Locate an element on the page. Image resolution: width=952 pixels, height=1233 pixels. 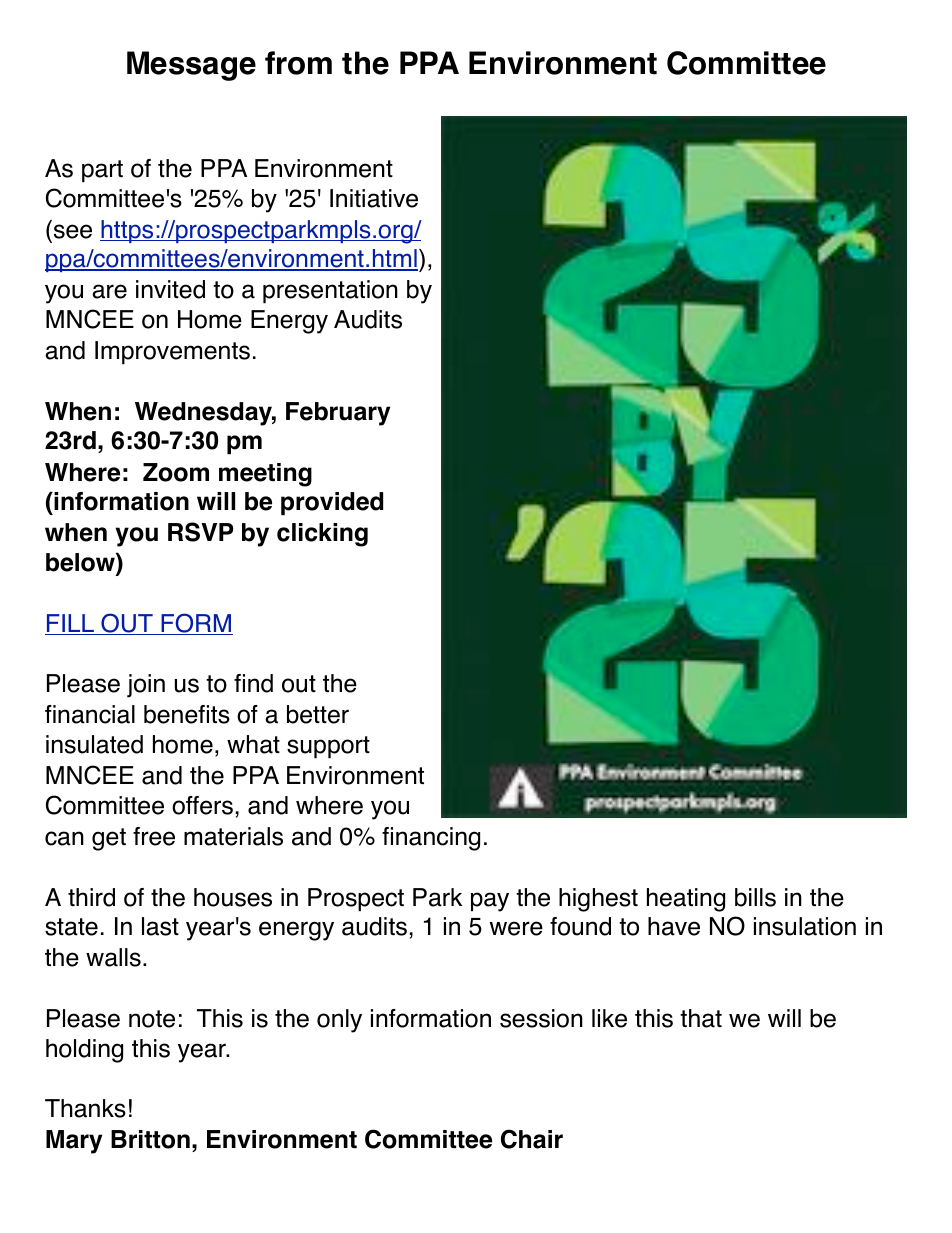
bills is located at coordinates (755, 897).
